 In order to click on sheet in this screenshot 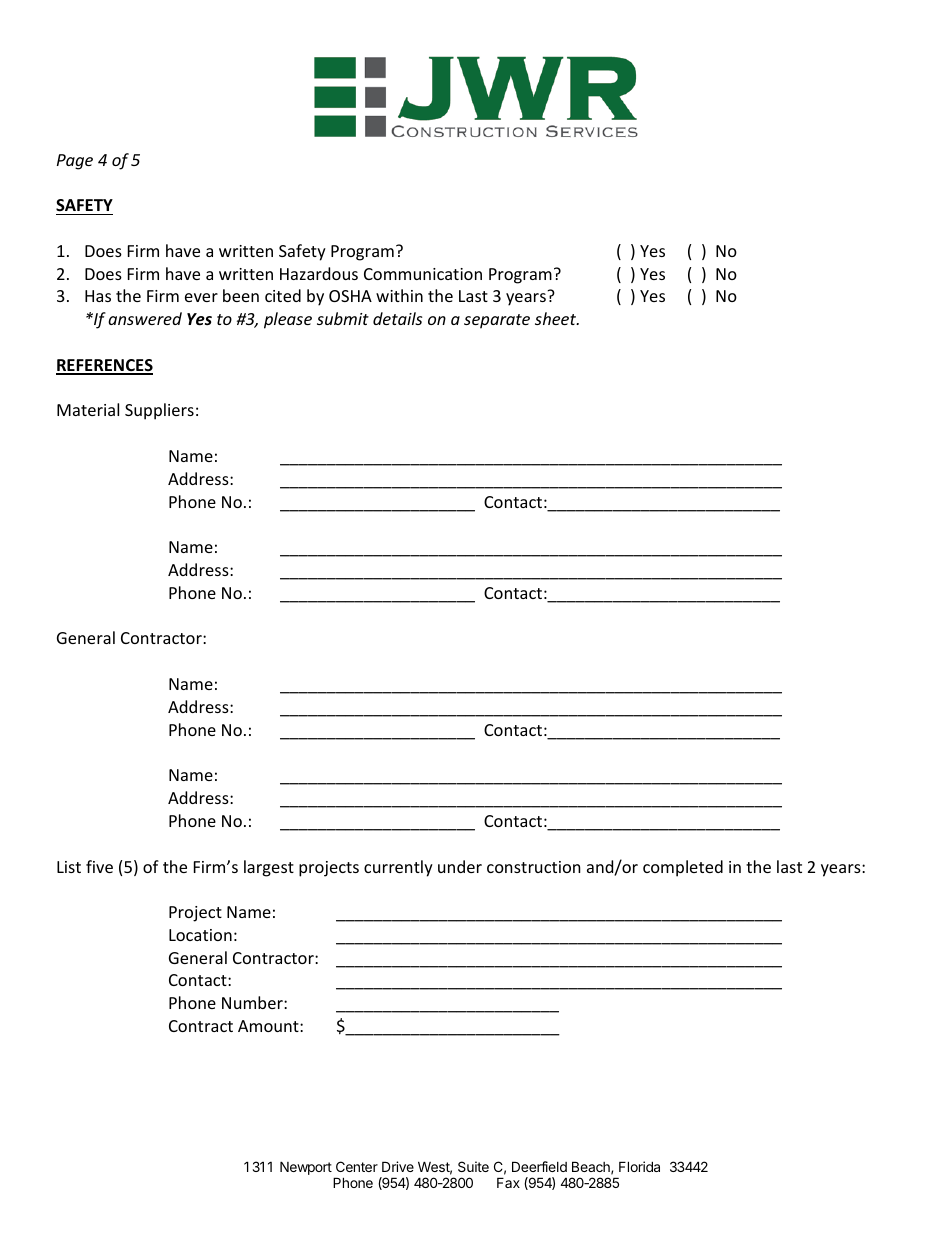, I will do `click(557, 318)`.
